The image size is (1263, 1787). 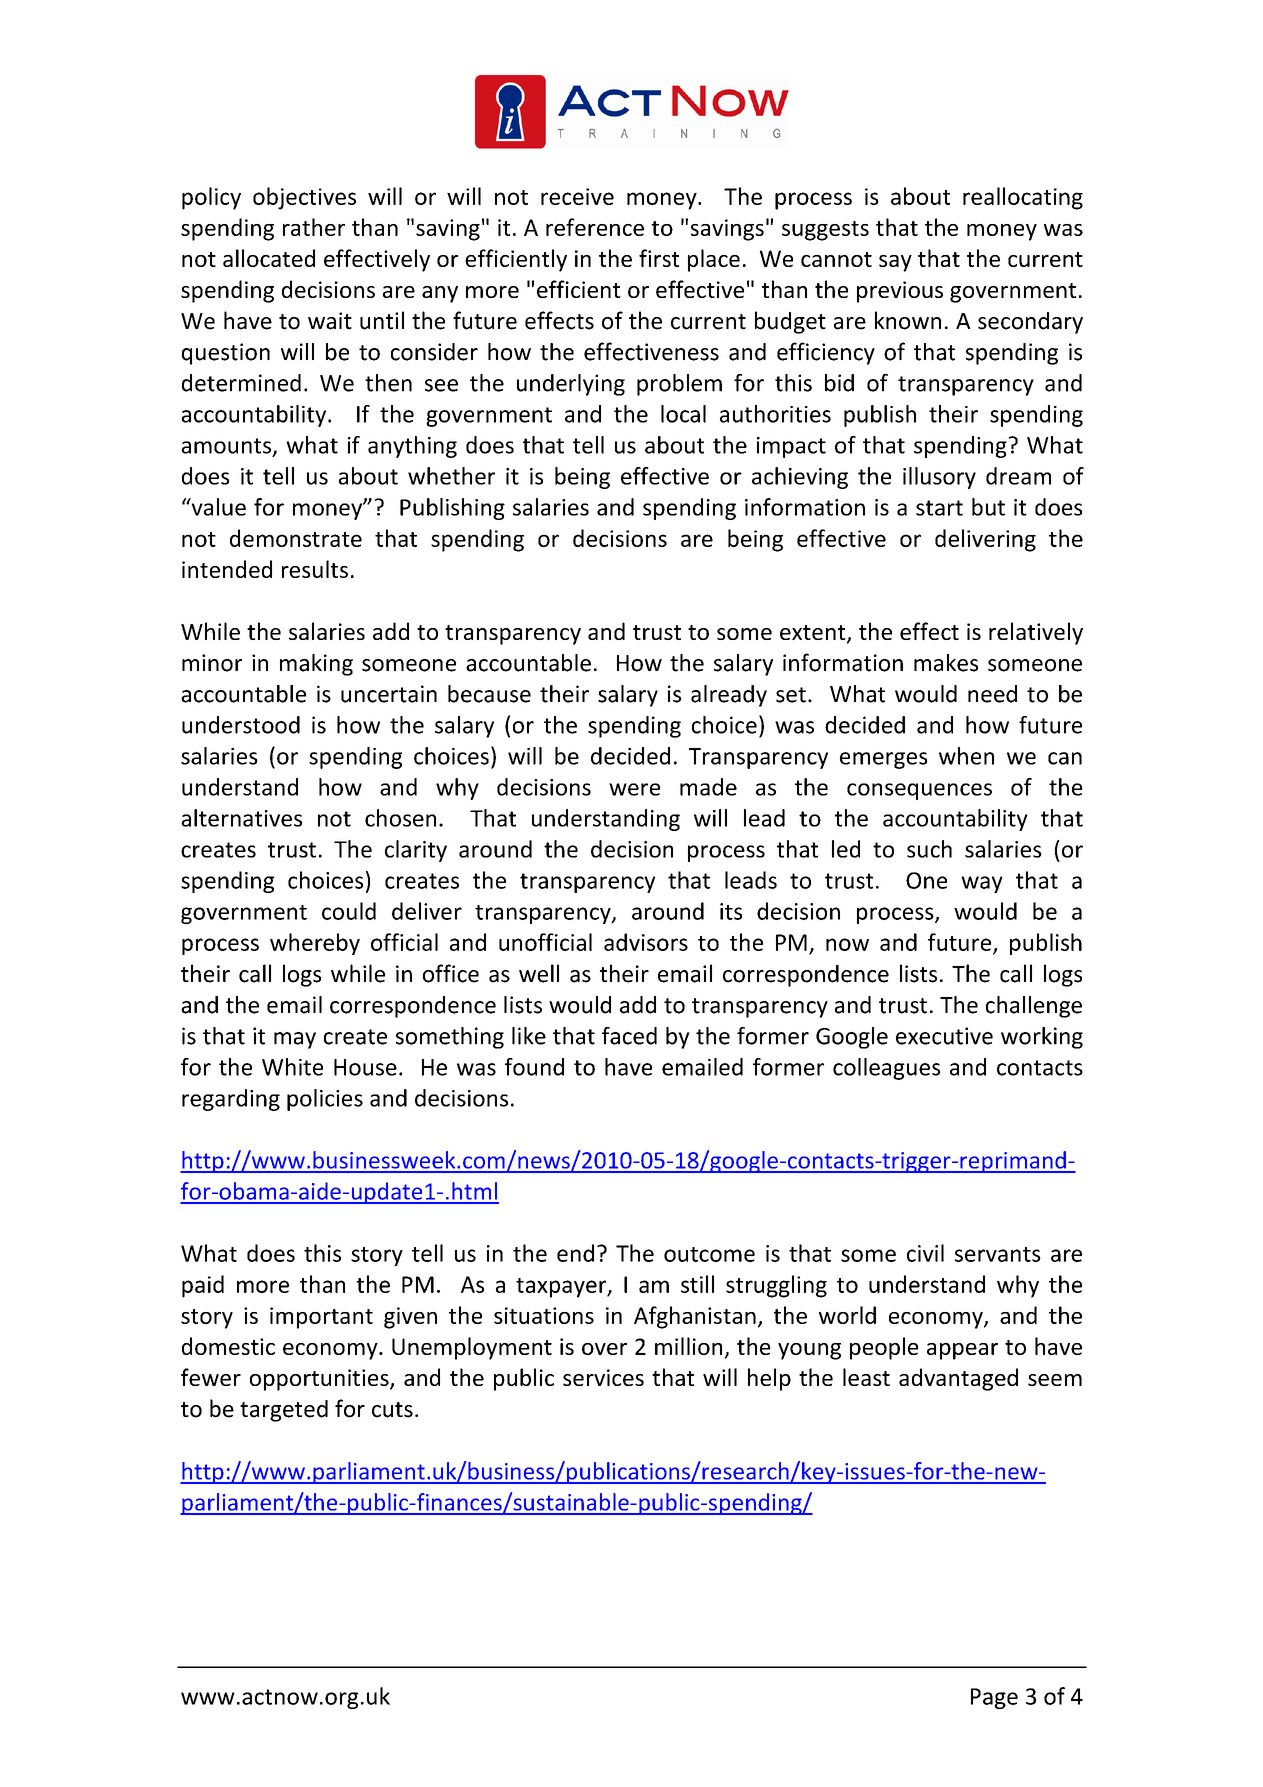 What do you see at coordinates (659, 258) in the screenshot?
I see `first` at bounding box center [659, 258].
